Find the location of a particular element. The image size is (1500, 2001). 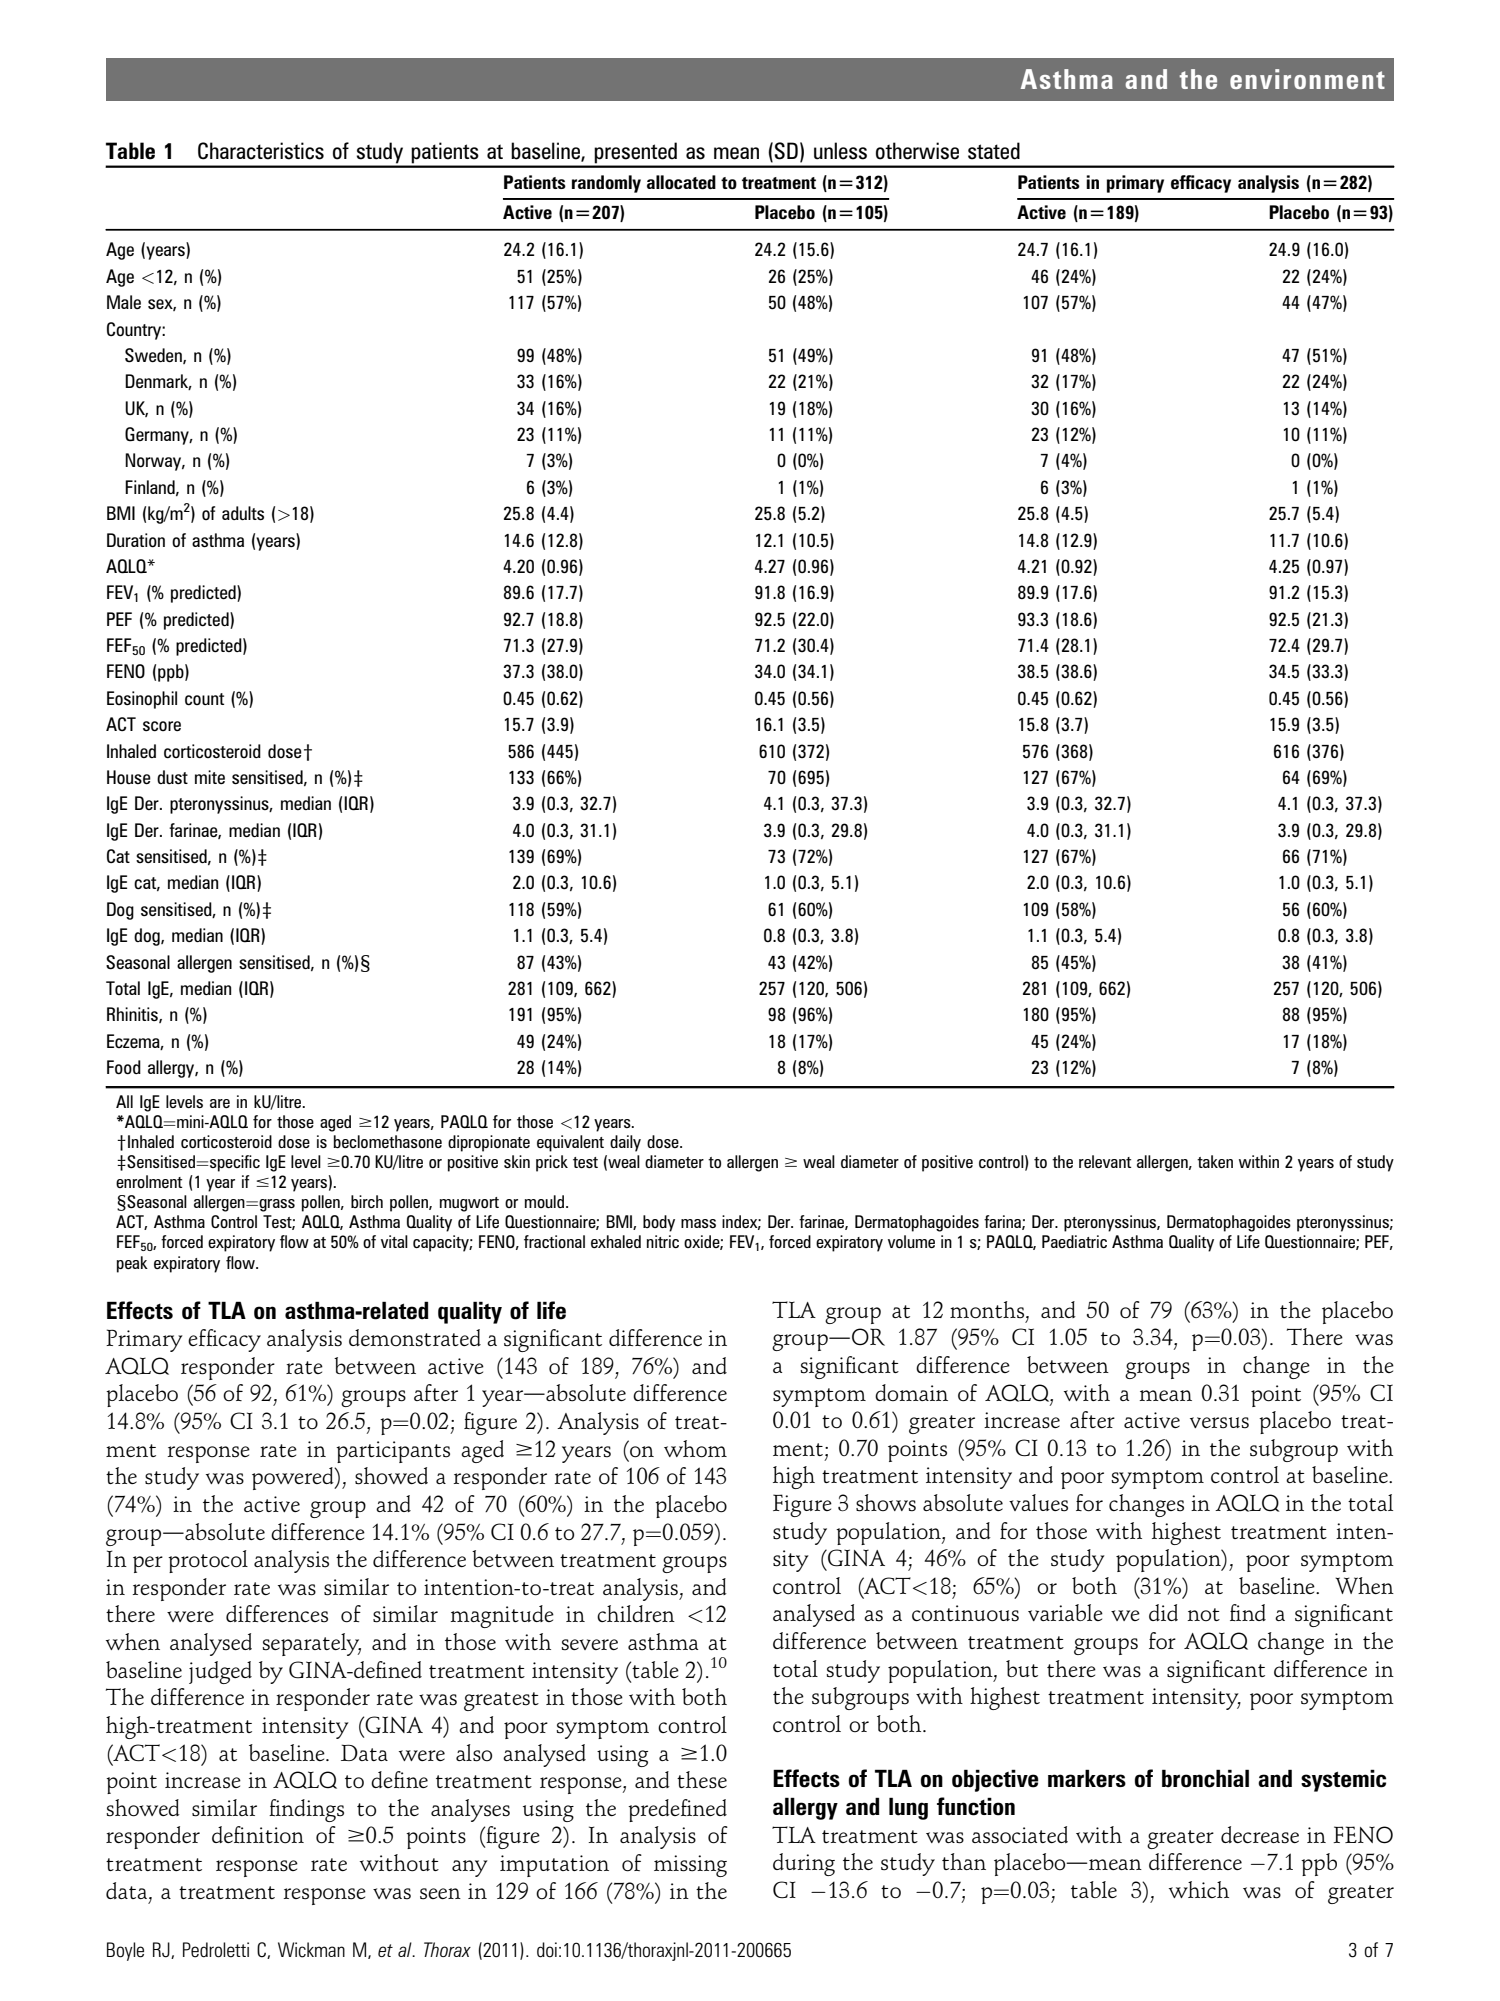

protocol is located at coordinates (208, 1561).
